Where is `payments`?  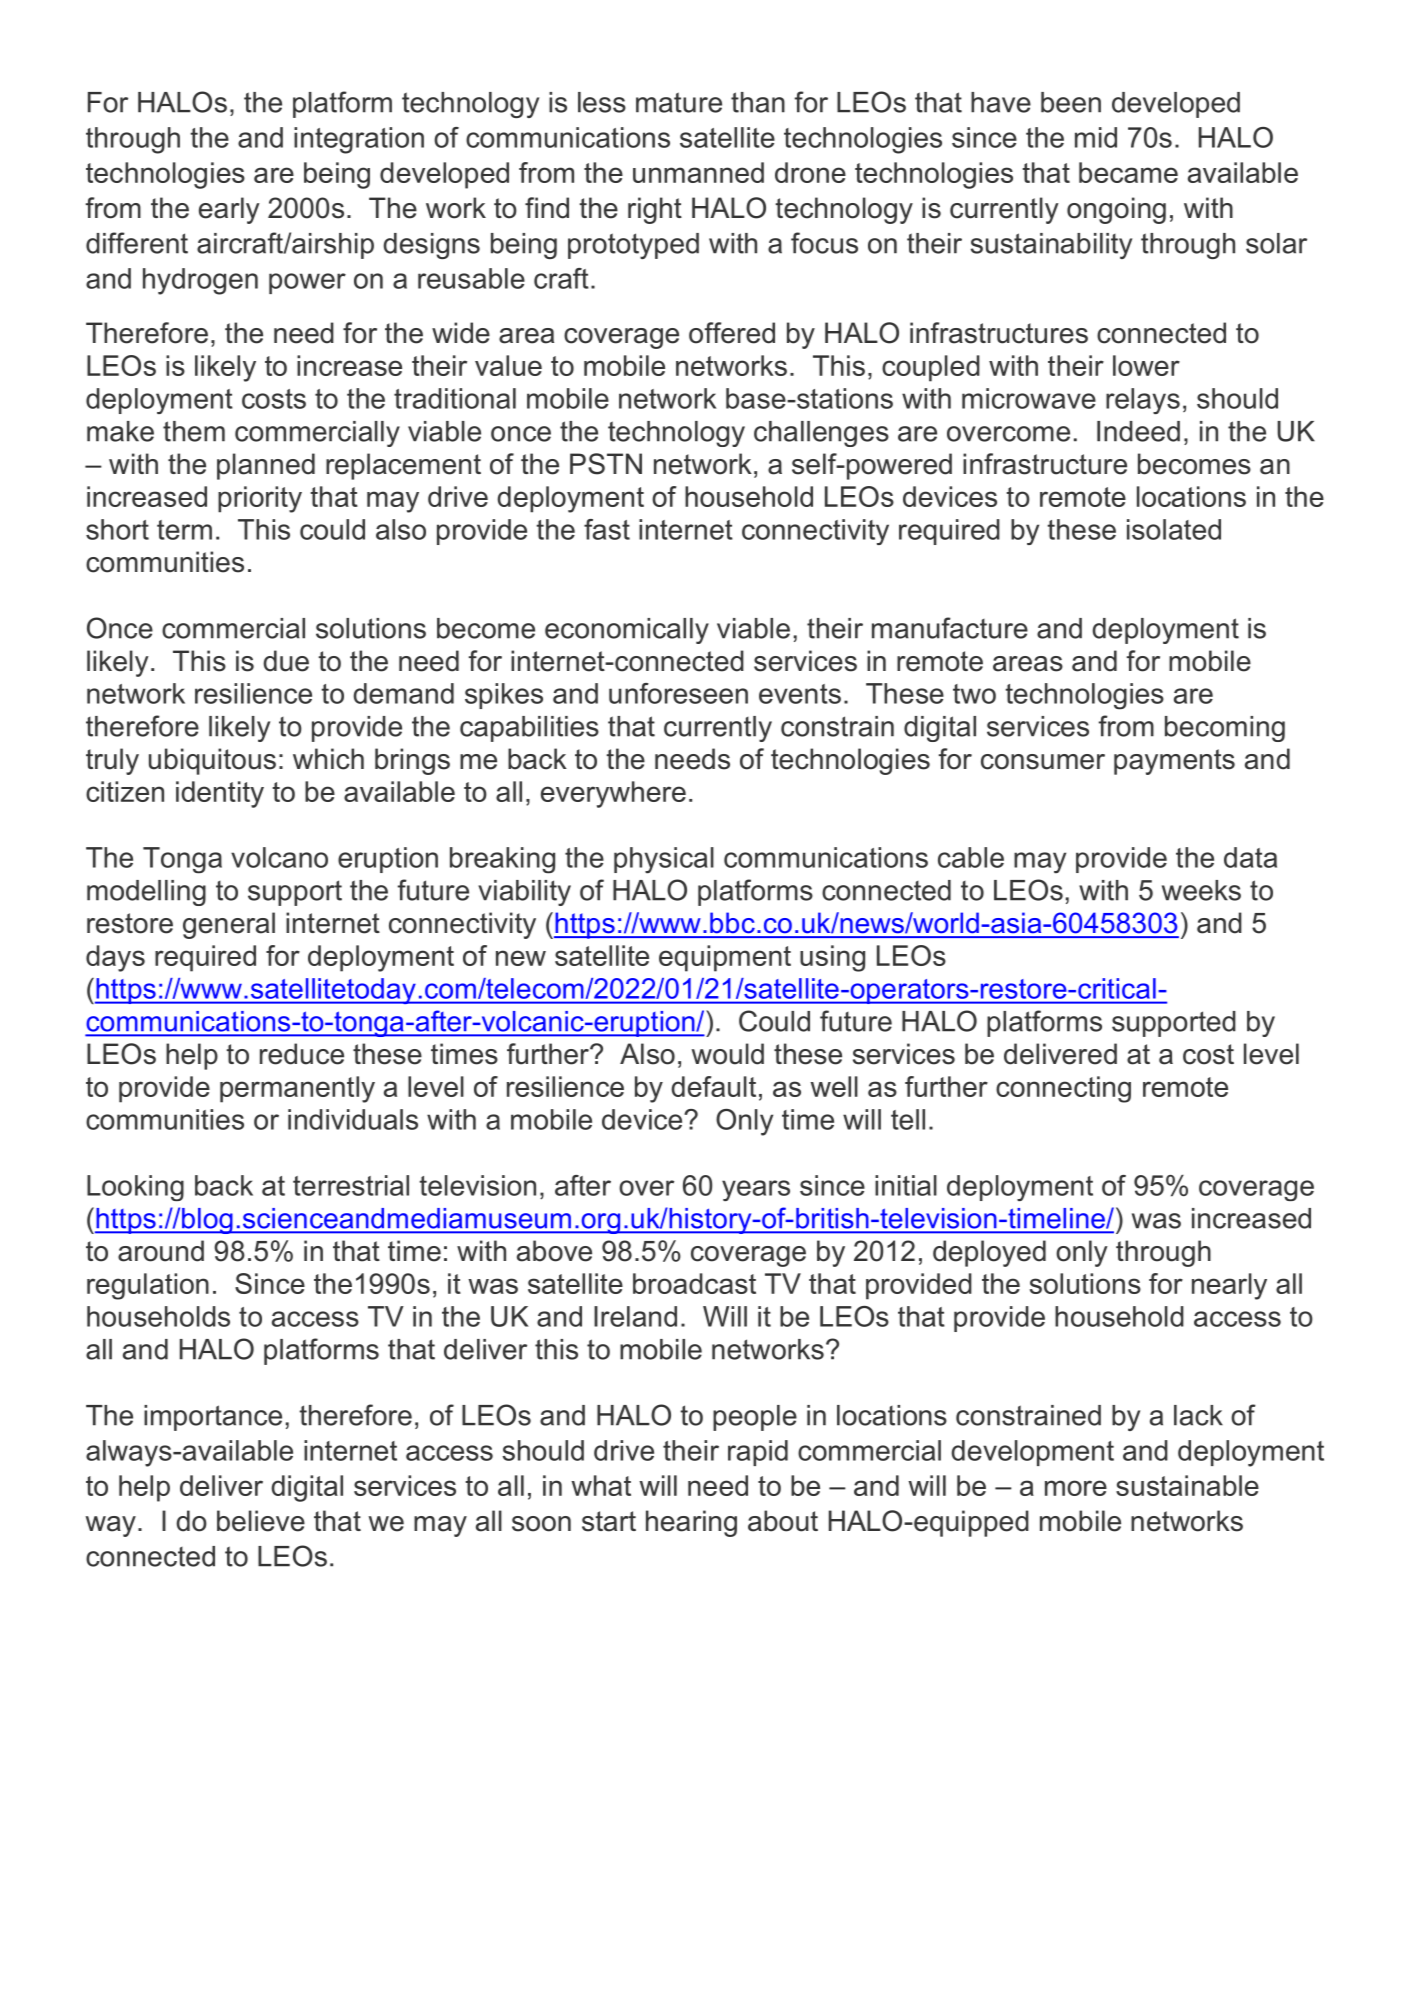 payments is located at coordinates (1174, 762).
